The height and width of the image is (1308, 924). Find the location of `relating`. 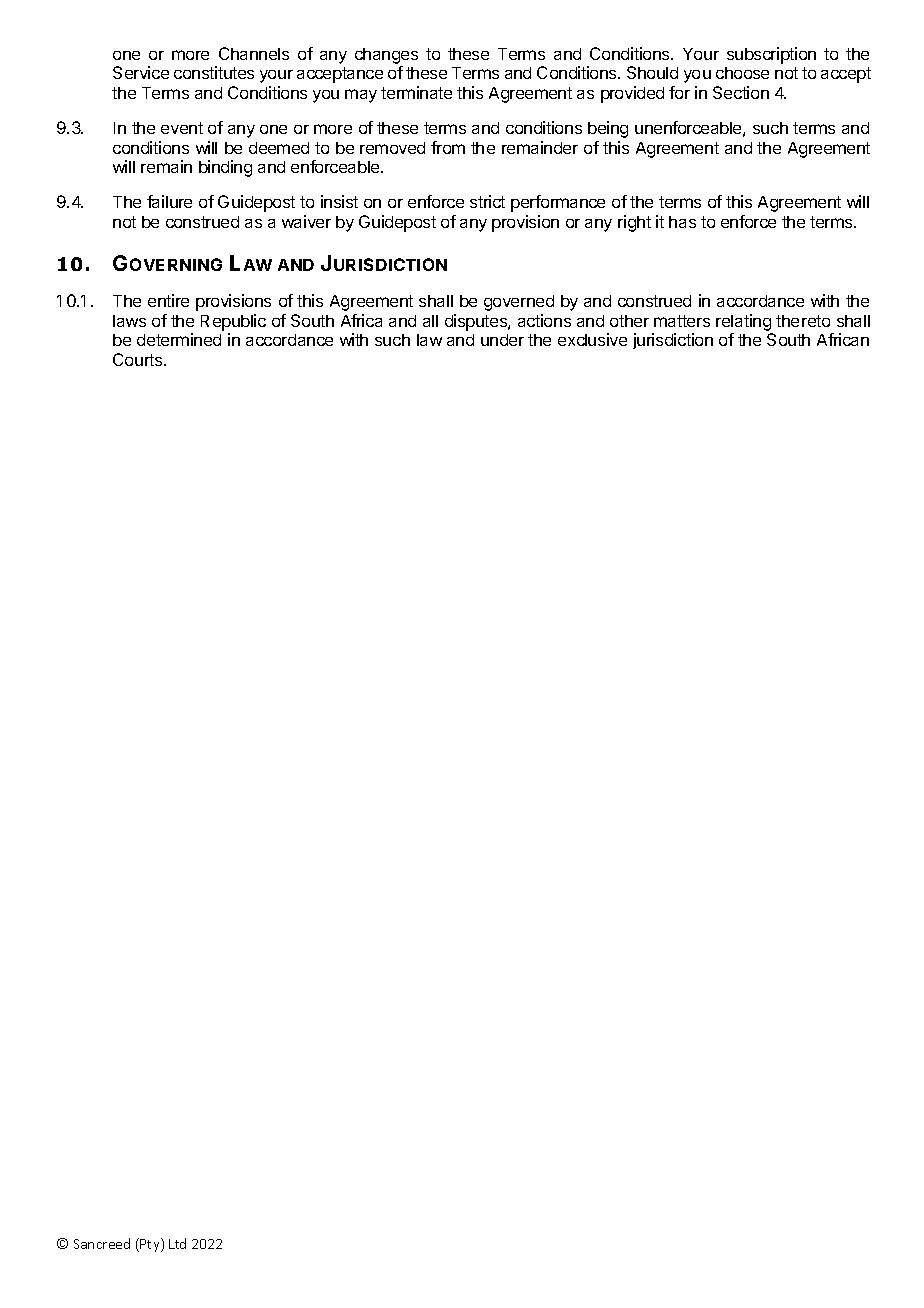

relating is located at coordinates (743, 322).
